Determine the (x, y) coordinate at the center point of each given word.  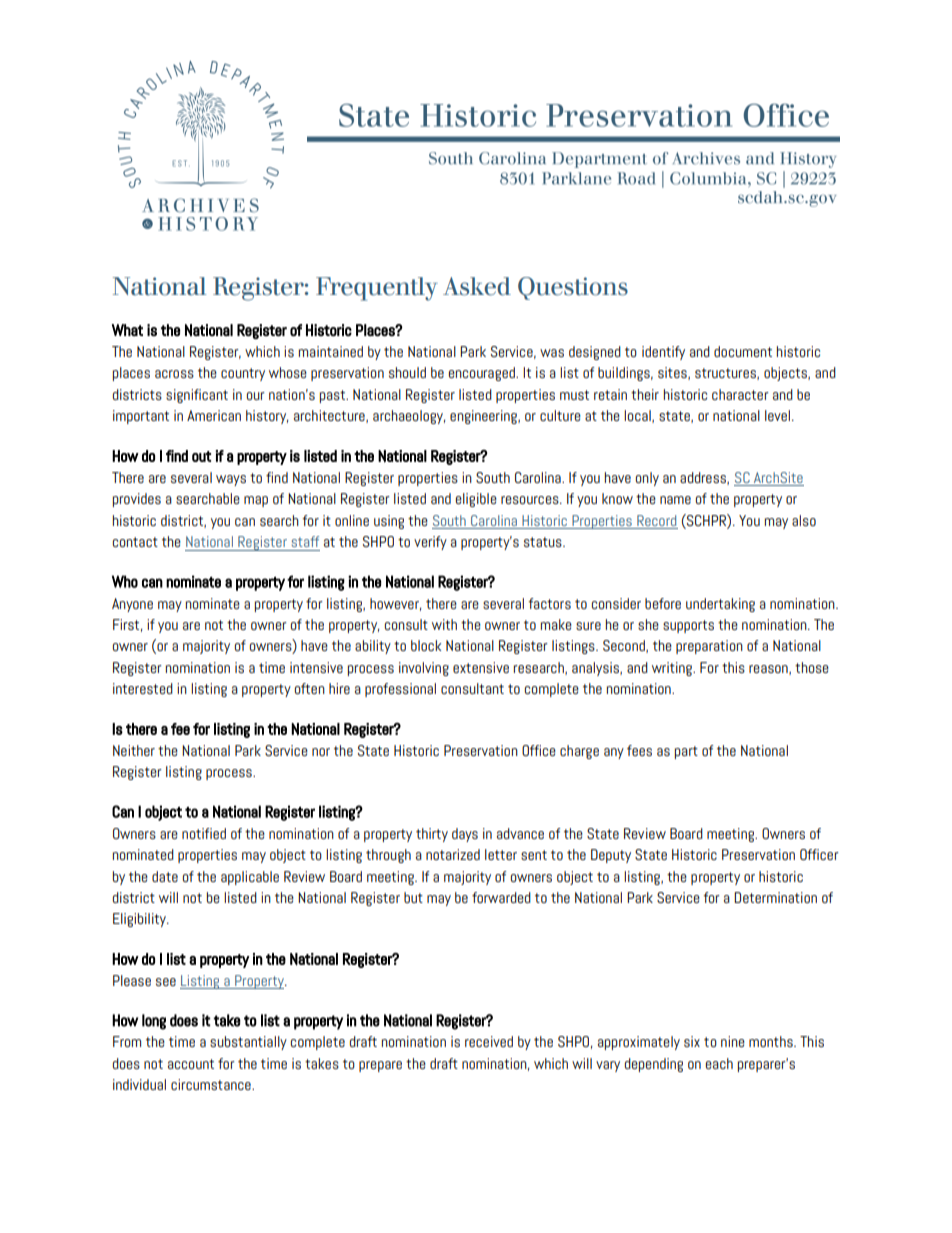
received (489, 1041)
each (719, 1063)
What (127, 330)
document (743, 351)
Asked (477, 286)
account (191, 1064)
